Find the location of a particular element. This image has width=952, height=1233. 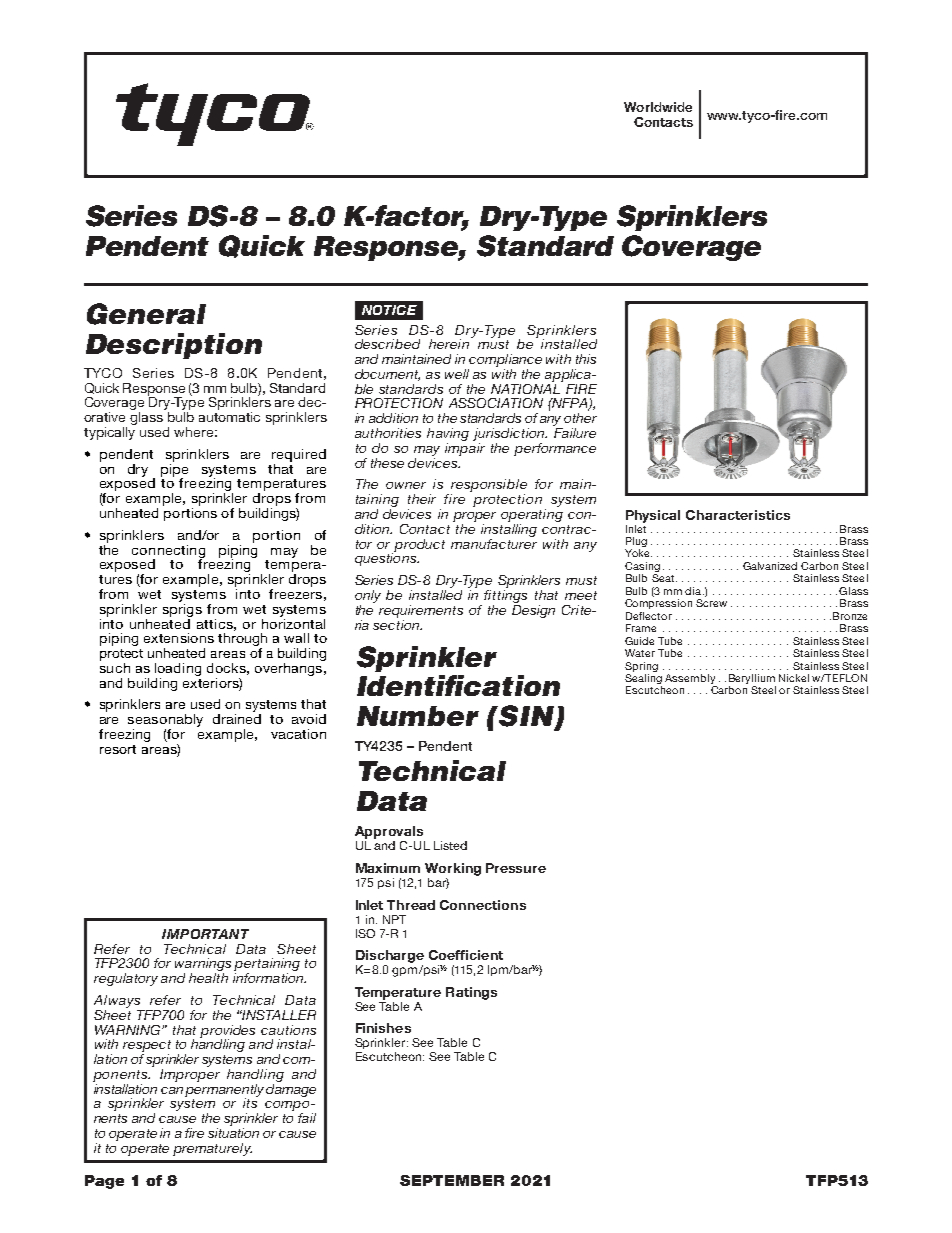

Description is located at coordinates (174, 346).
